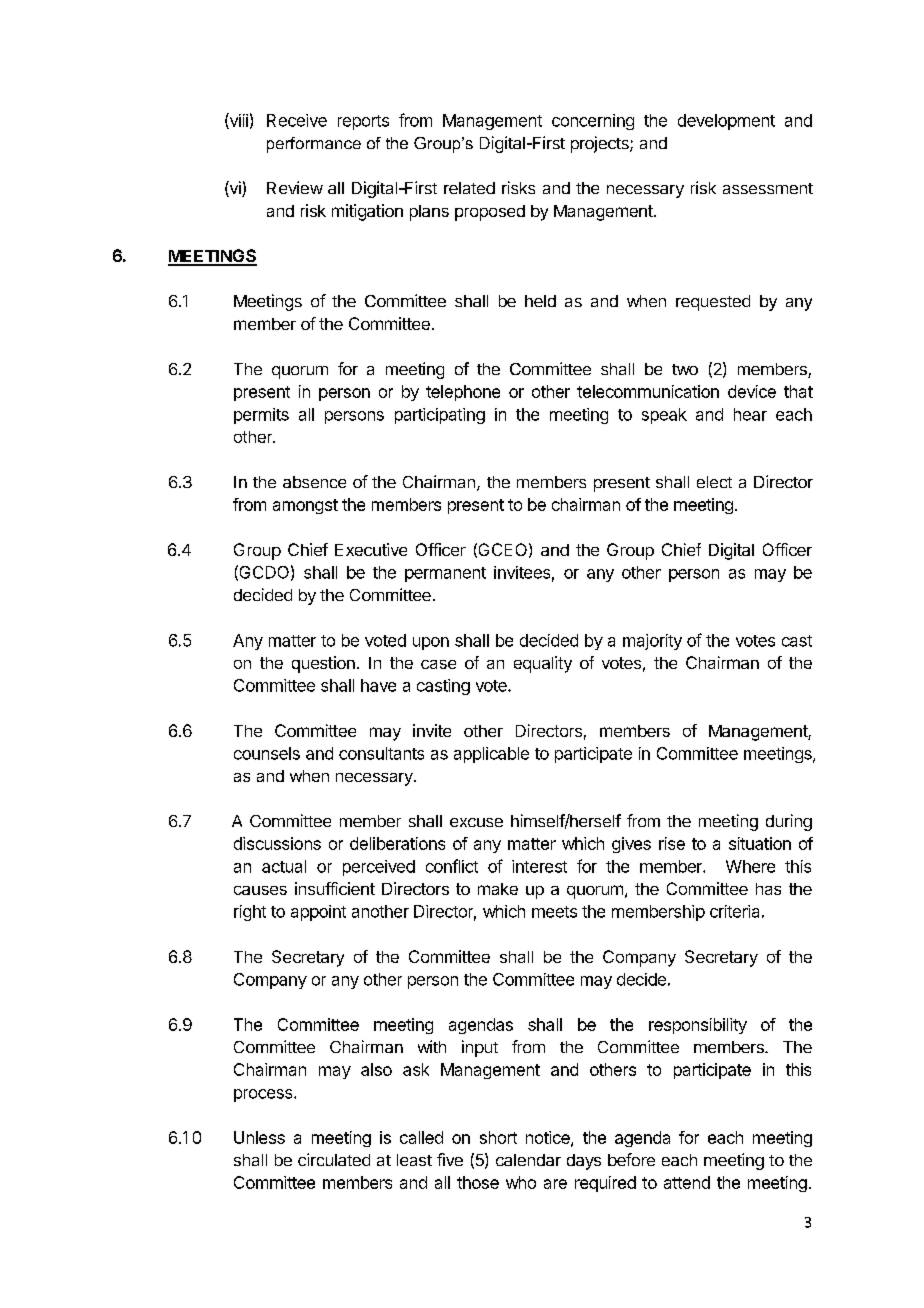 The image size is (924, 1308). I want to click on participating, so click(440, 416).
